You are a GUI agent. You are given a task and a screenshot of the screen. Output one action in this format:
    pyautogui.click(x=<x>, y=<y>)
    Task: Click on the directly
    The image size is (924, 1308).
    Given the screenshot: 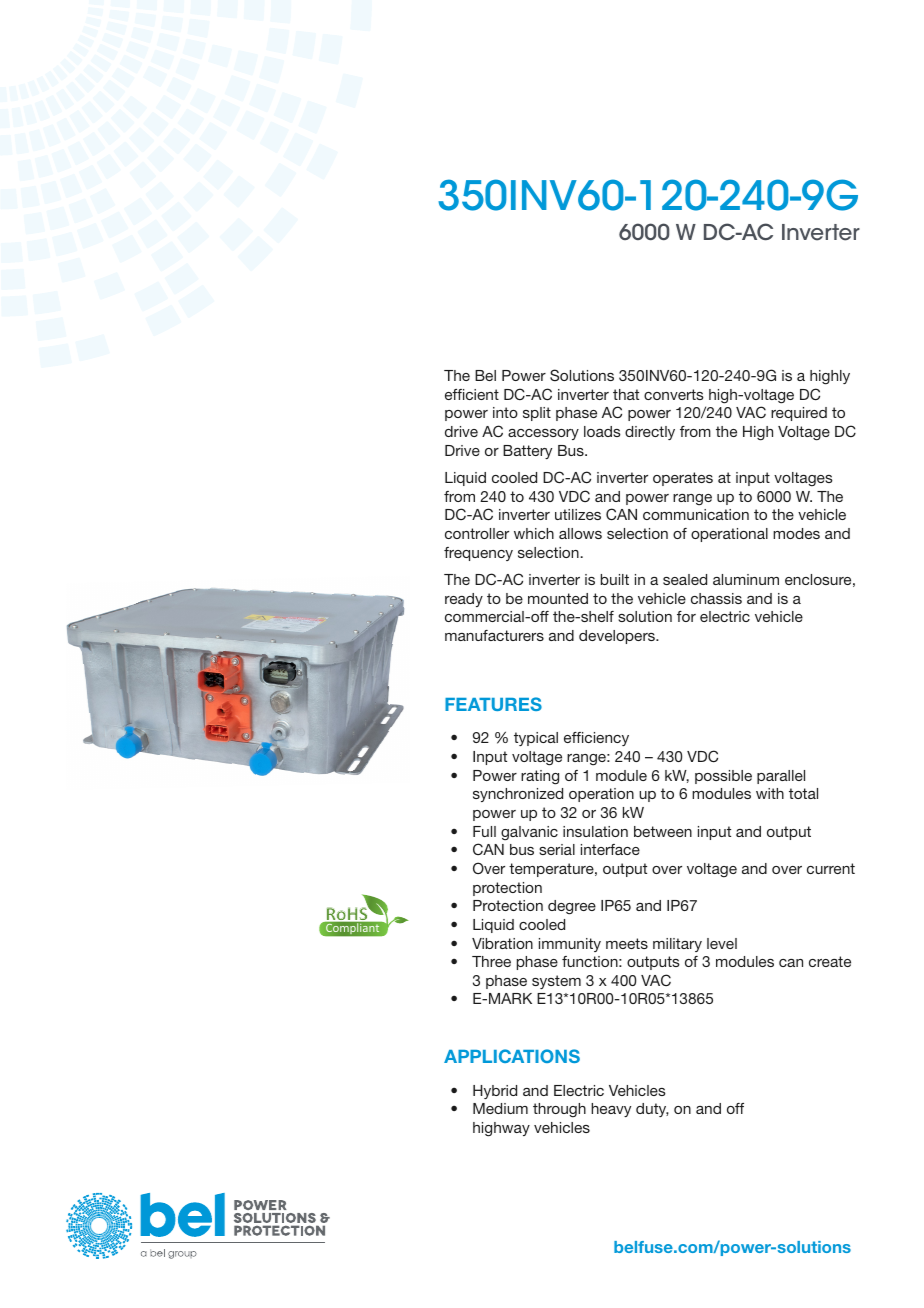 What is the action you would take?
    pyautogui.click(x=650, y=433)
